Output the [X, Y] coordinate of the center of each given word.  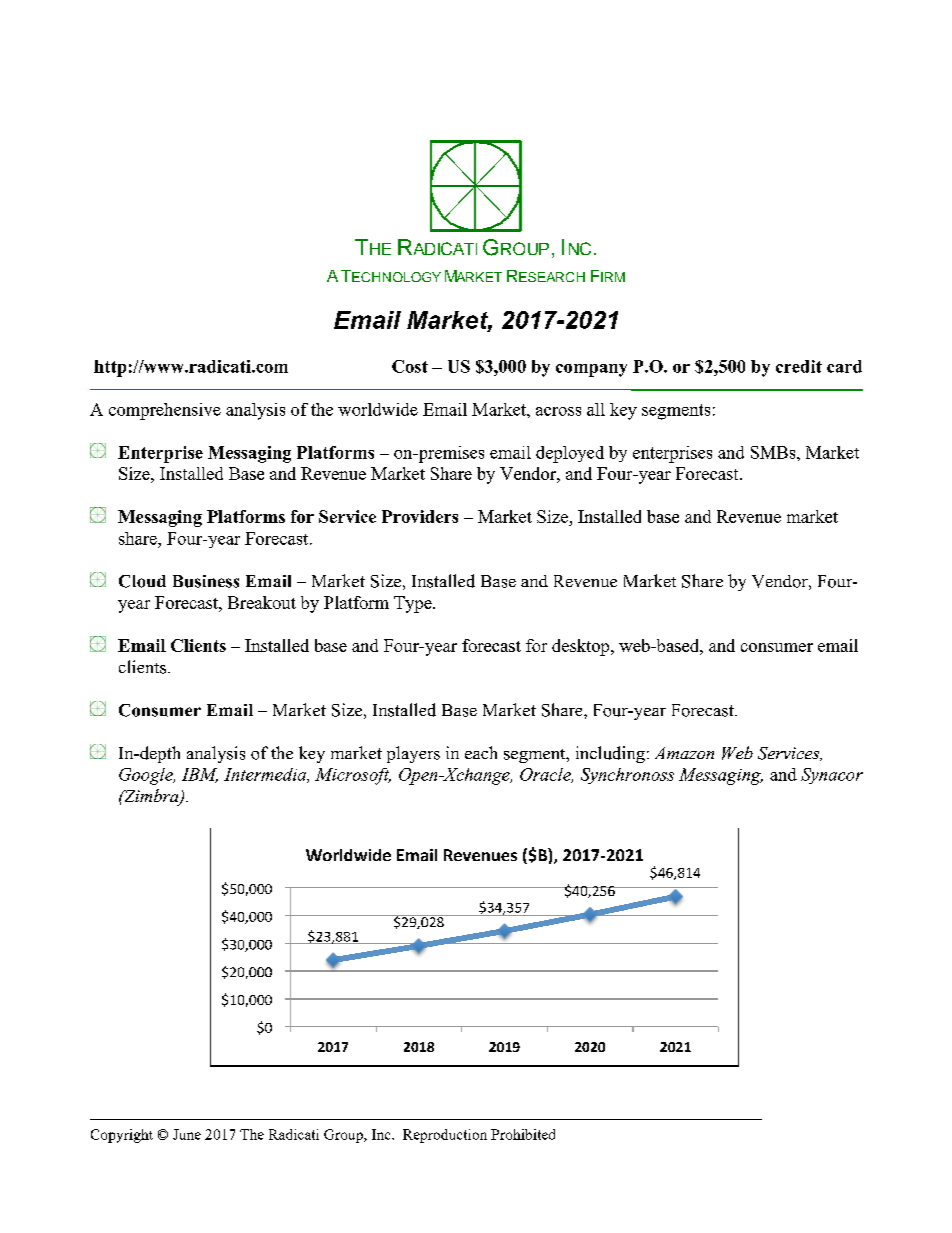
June [187, 1134]
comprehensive [165, 411]
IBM [200, 775]
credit [799, 366]
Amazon [684, 753]
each [481, 752]
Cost [410, 366]
